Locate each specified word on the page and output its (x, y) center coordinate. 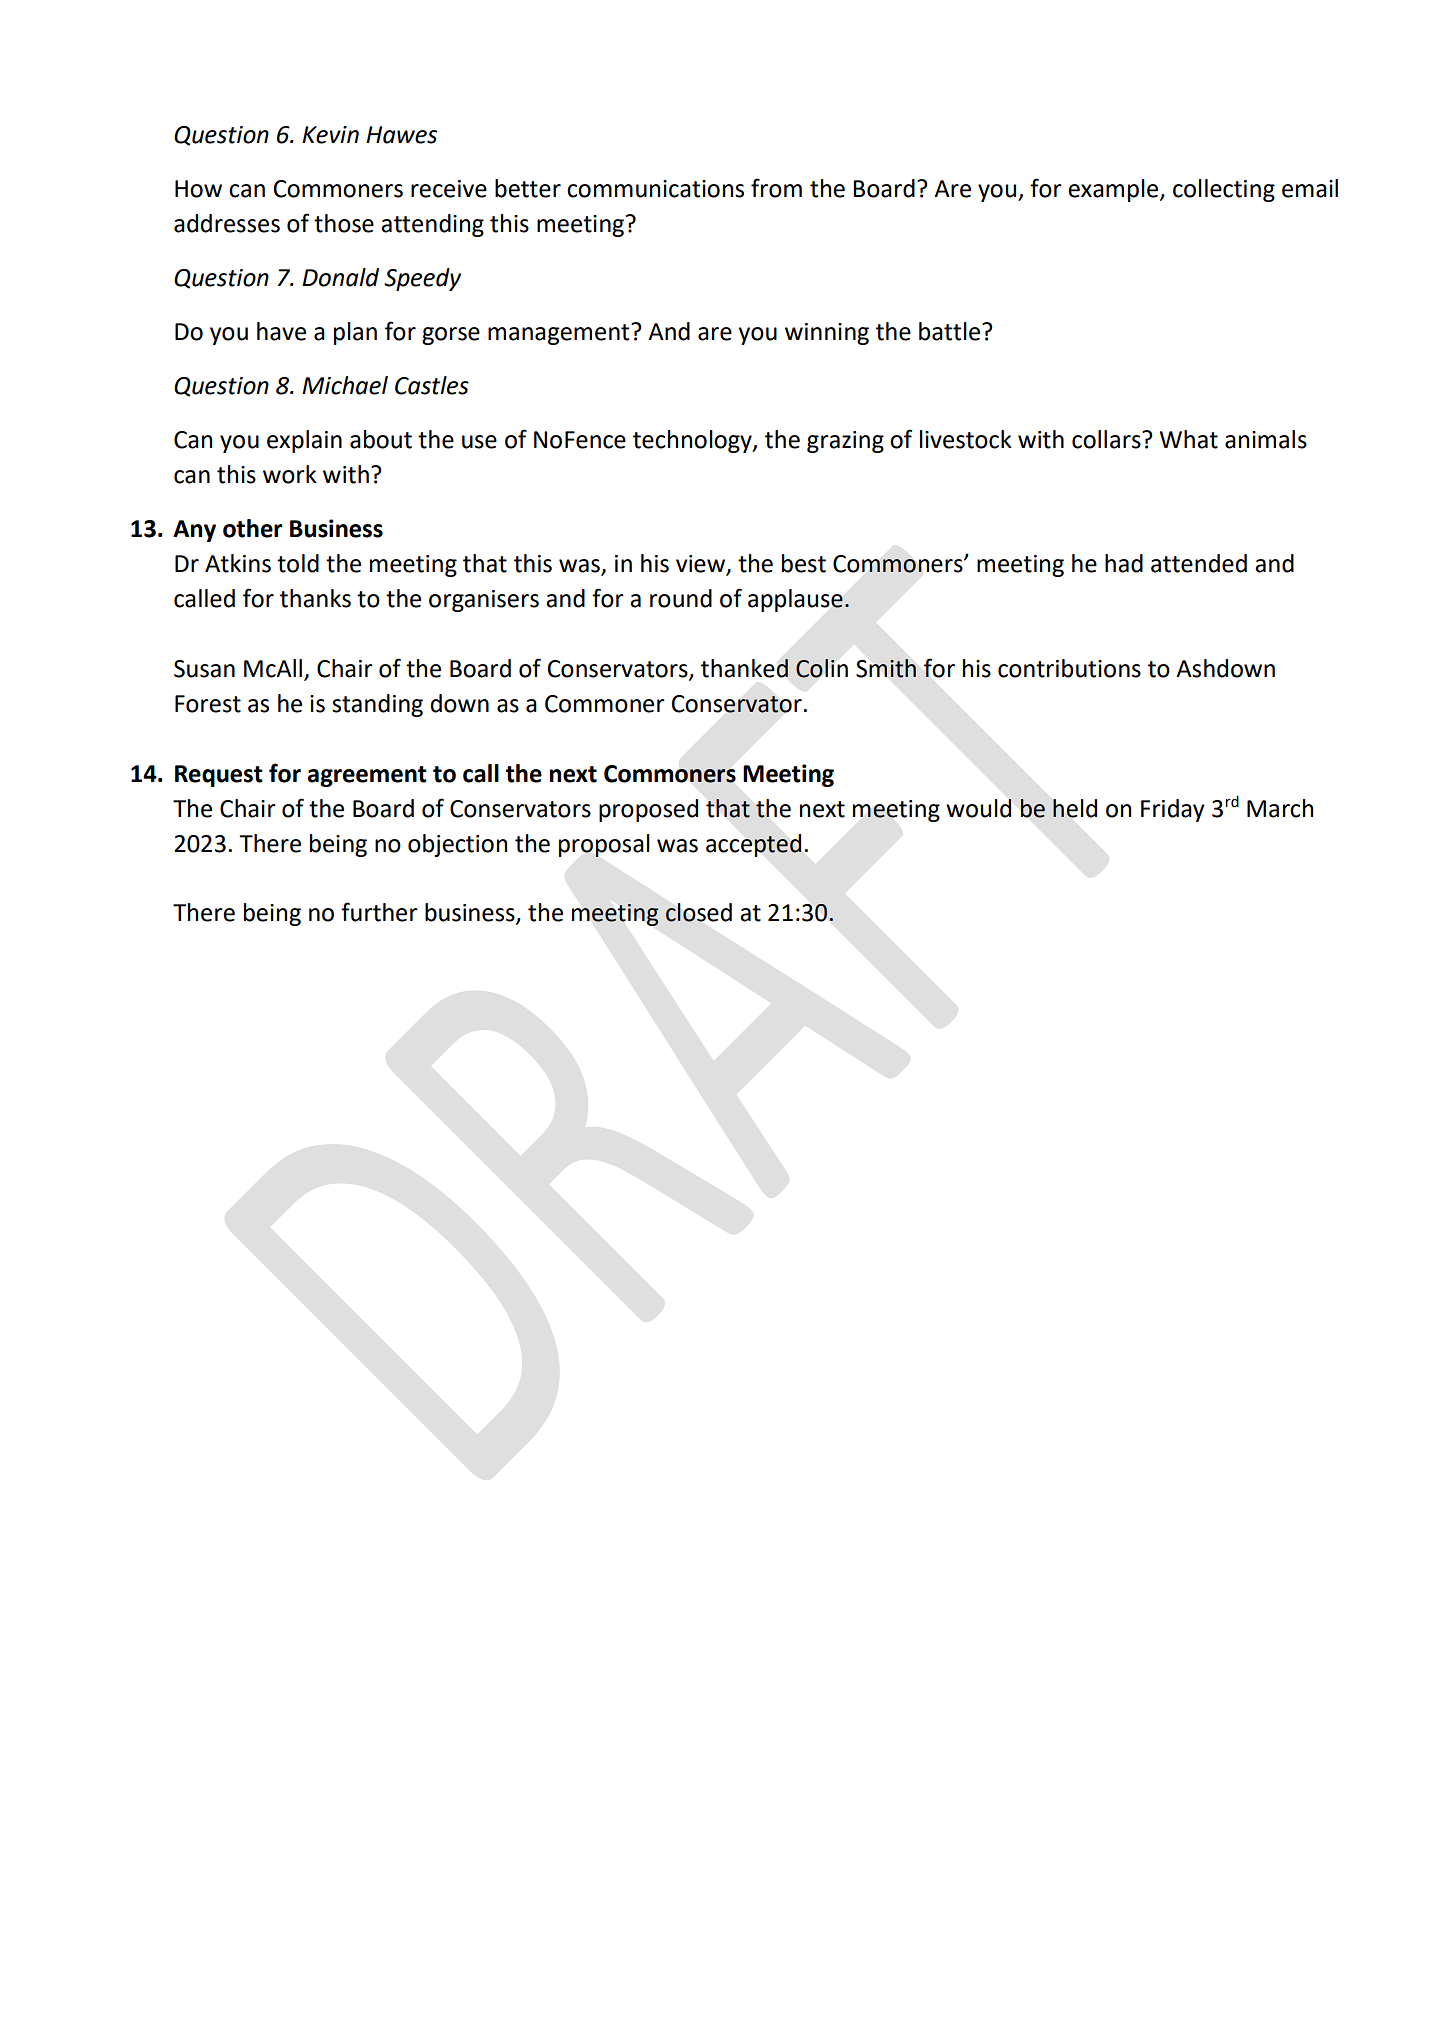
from (776, 188)
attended (1199, 563)
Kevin (330, 135)
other (252, 528)
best (804, 563)
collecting (1224, 190)
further (379, 912)
